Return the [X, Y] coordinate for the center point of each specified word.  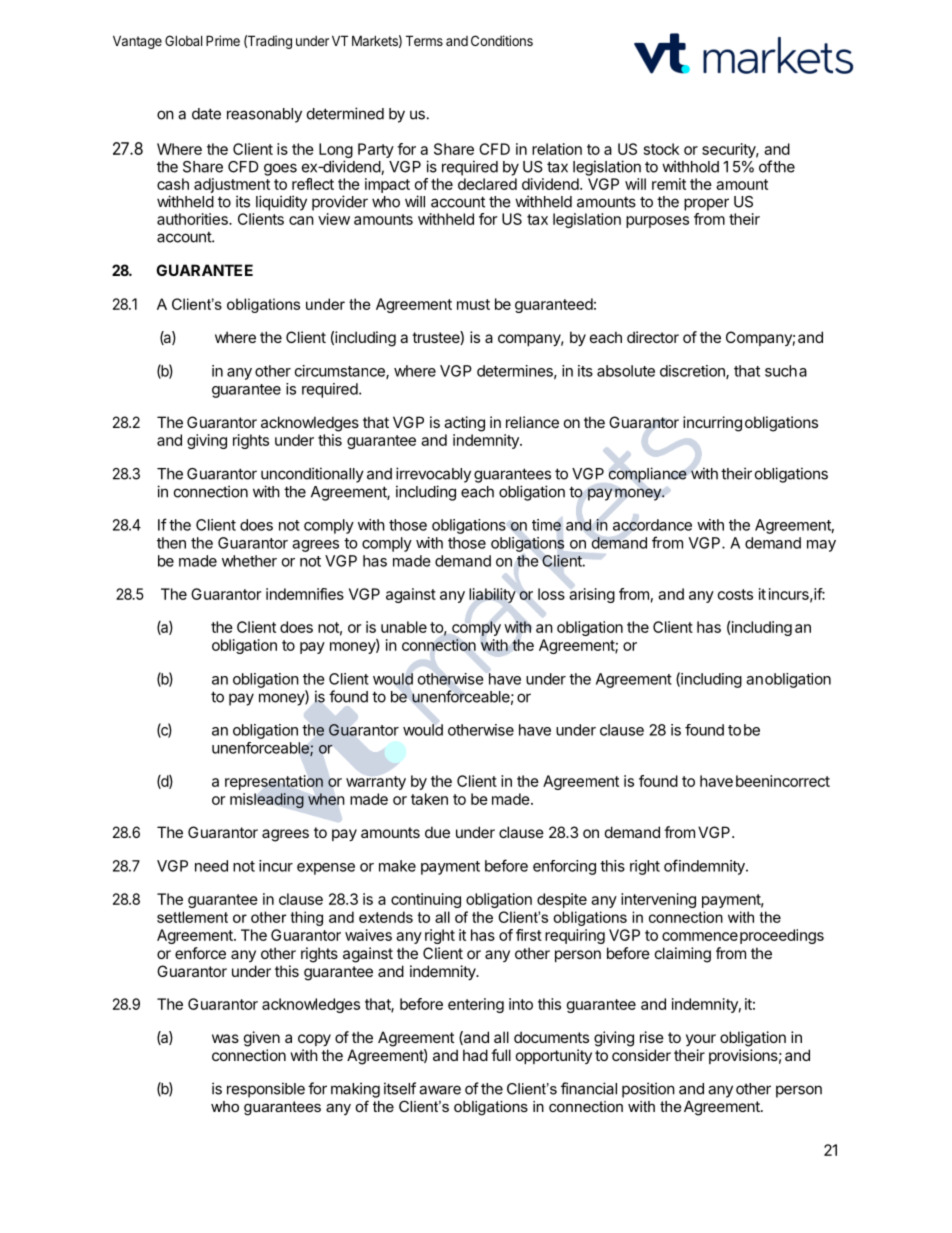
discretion [693, 372]
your [701, 1040]
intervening [658, 900]
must [473, 304]
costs [735, 594]
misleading [267, 801]
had [475, 1055]
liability [492, 595]
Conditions [502, 40]
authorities [193, 219]
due [437, 832]
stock [661, 149]
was [225, 1038]
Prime [223, 40]
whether [249, 561]
